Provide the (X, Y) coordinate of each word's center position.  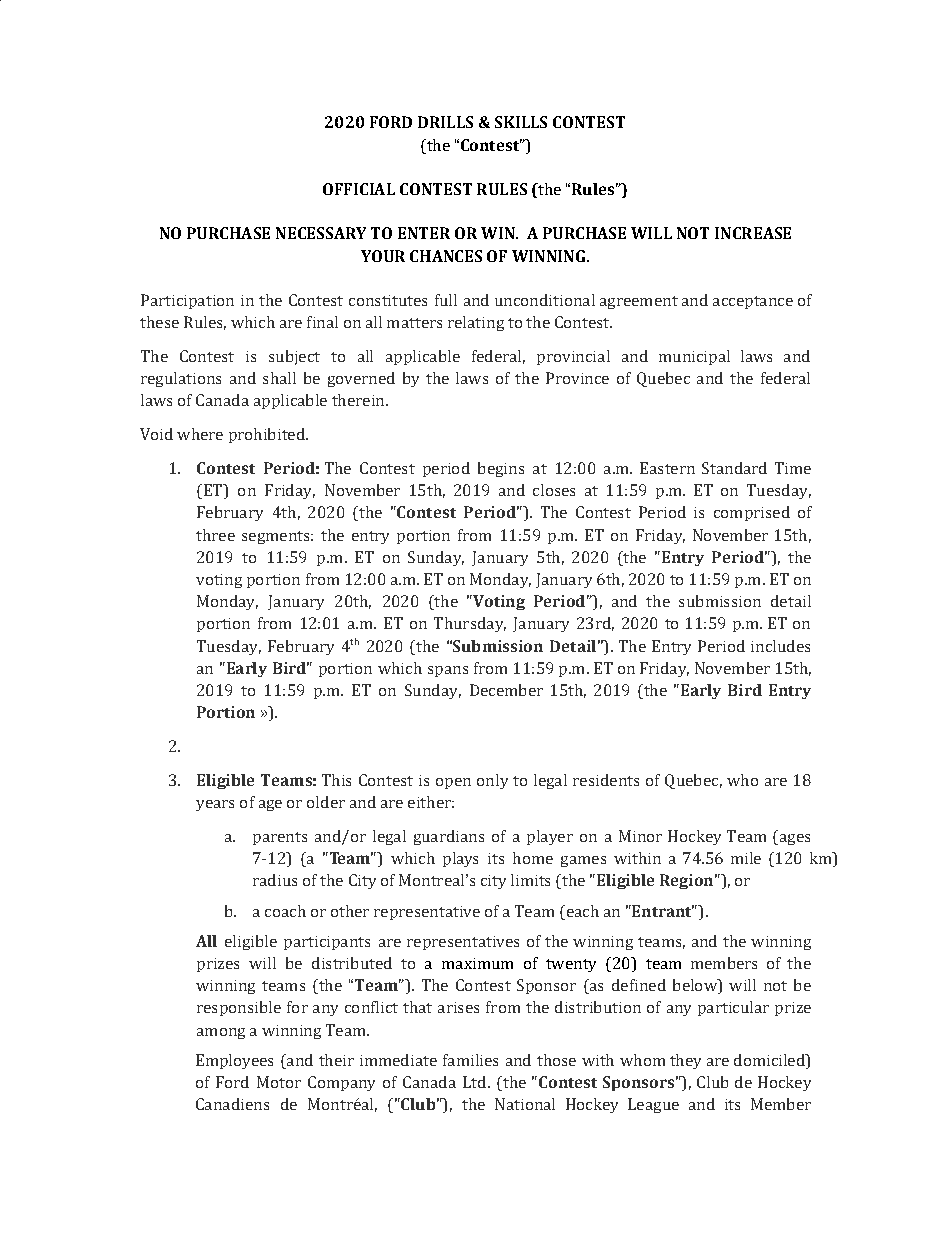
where (200, 434)
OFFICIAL (359, 189)
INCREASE (753, 233)
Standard (734, 468)
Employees (234, 1061)
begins (501, 469)
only (492, 781)
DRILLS (445, 122)
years (215, 805)
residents (606, 780)
